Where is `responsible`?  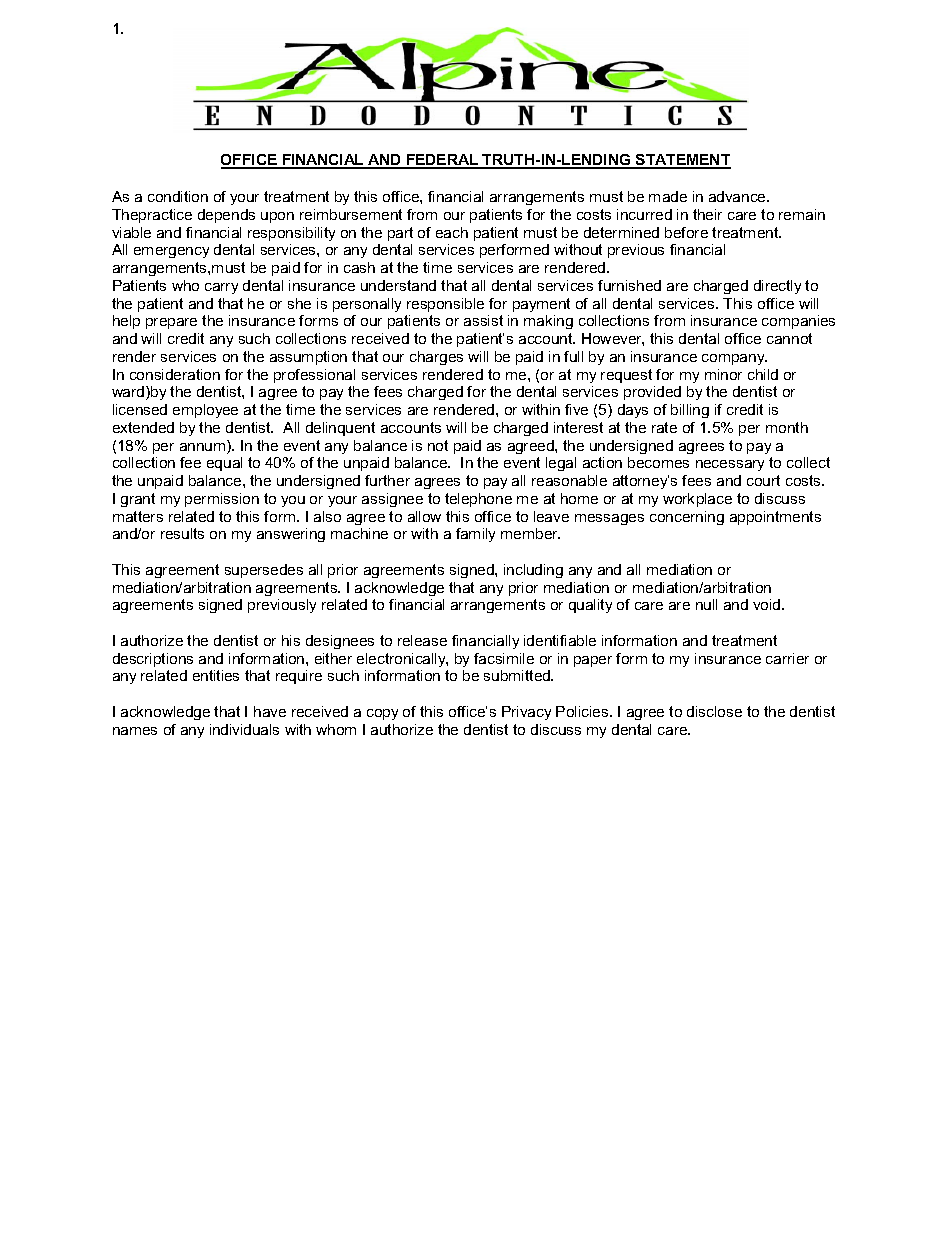
responsible is located at coordinates (445, 305).
